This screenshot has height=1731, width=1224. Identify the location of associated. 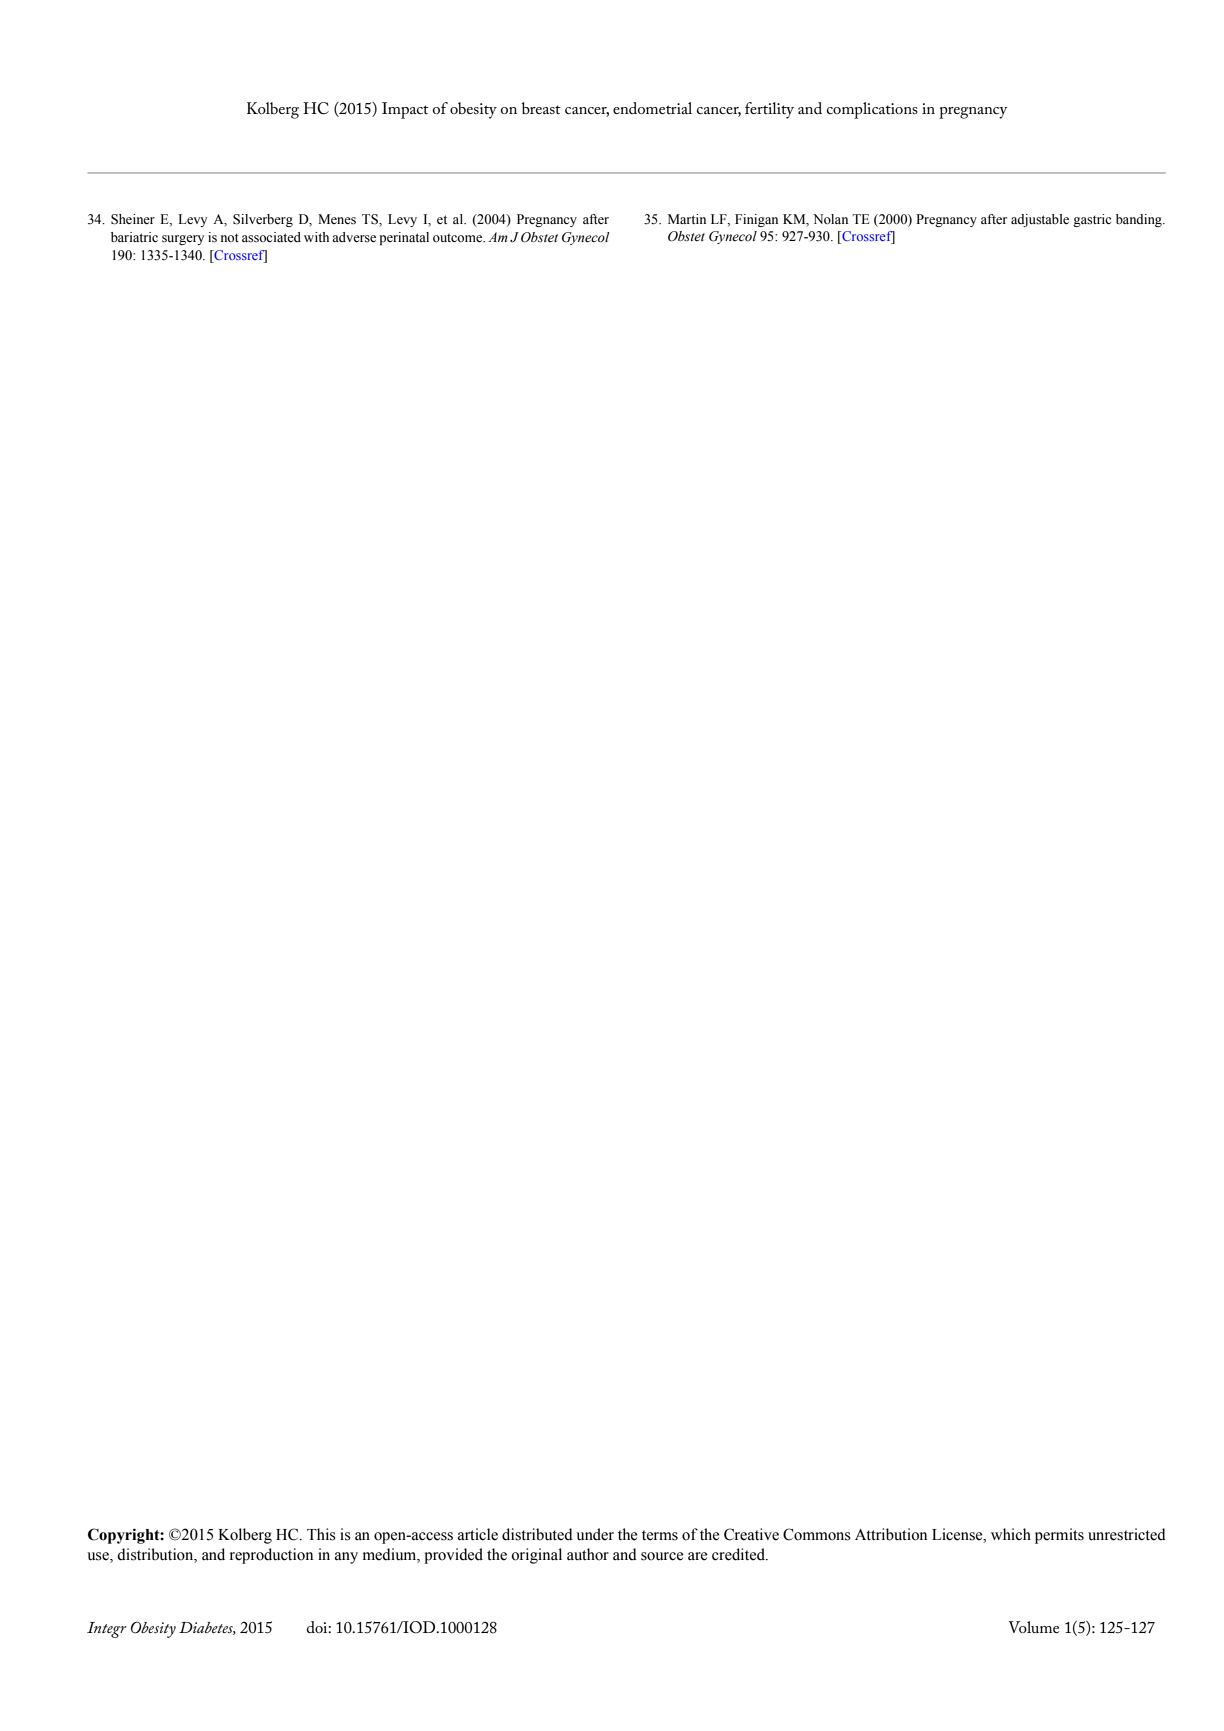
(271, 237).
